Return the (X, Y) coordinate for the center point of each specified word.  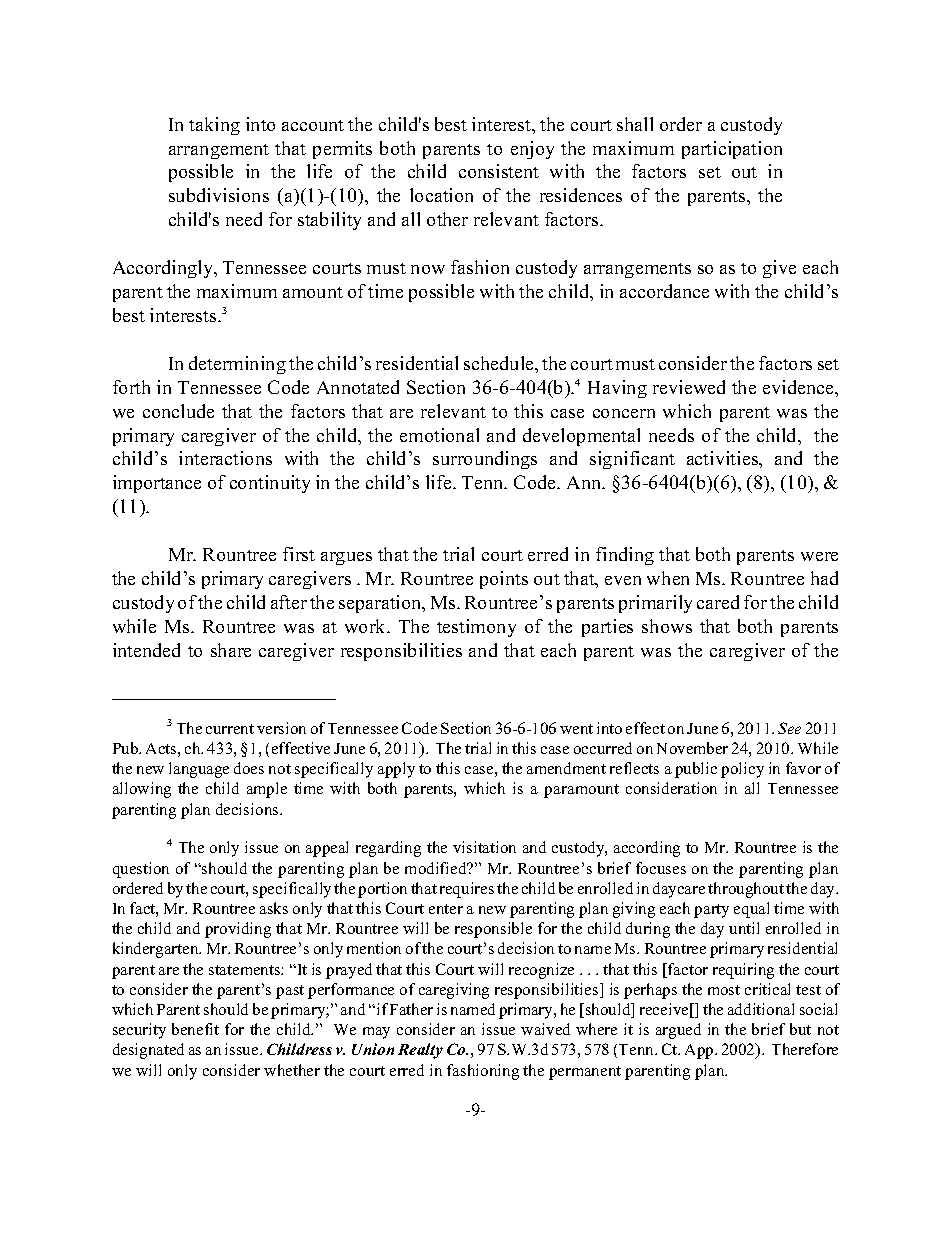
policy (742, 770)
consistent (499, 171)
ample (267, 790)
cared (718, 602)
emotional (439, 435)
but (800, 1029)
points (504, 580)
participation (732, 150)
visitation (484, 847)
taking (214, 126)
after (289, 602)
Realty (420, 1051)
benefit (195, 1029)
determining (237, 365)
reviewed (689, 387)
